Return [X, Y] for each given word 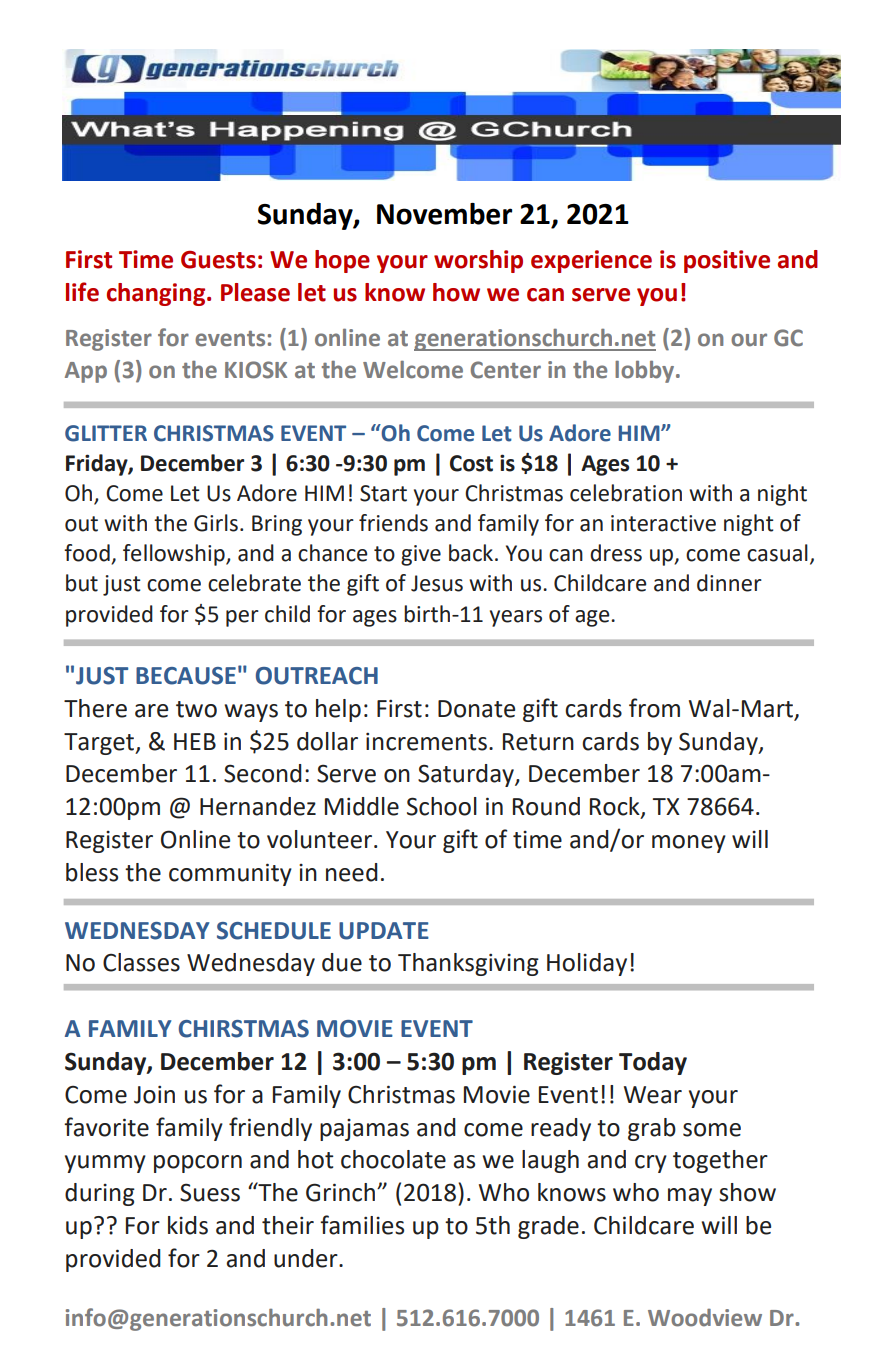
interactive [663, 523]
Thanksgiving [468, 964]
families [362, 1225]
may [690, 1197]
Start [383, 493]
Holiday [587, 964]
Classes [141, 962]
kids [188, 1225]
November [444, 214]
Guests [218, 260]
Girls [216, 523]
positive [727, 261]
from [654, 708]
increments [426, 741]
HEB [195, 741]
